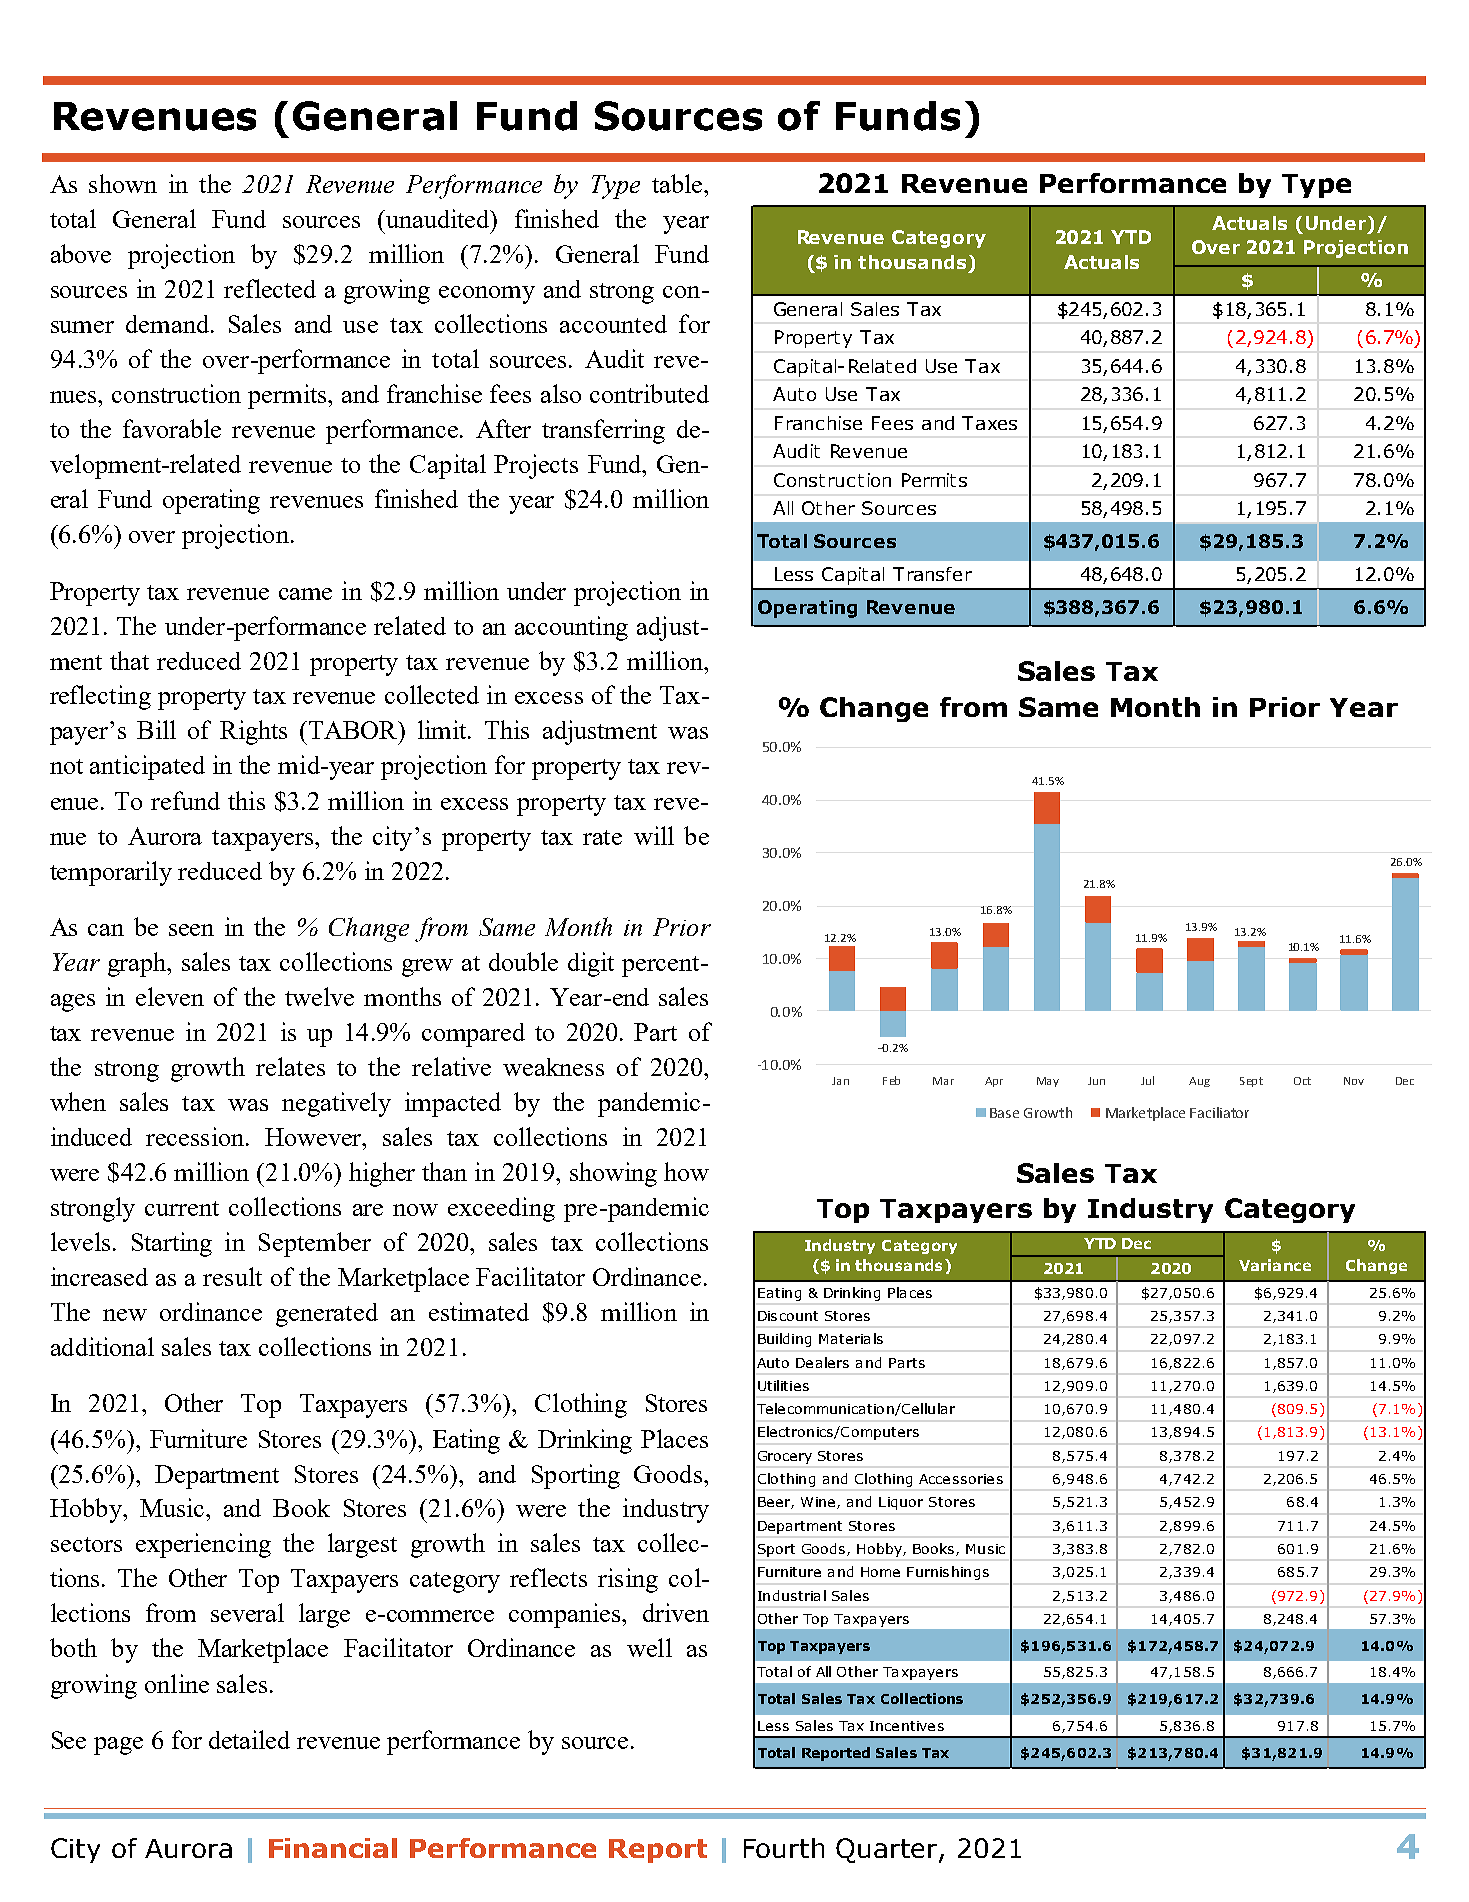 This page has height=1902, width=1469. Describe the element at coordinates (249, 1739) in the page. I see `detailed` at that location.
